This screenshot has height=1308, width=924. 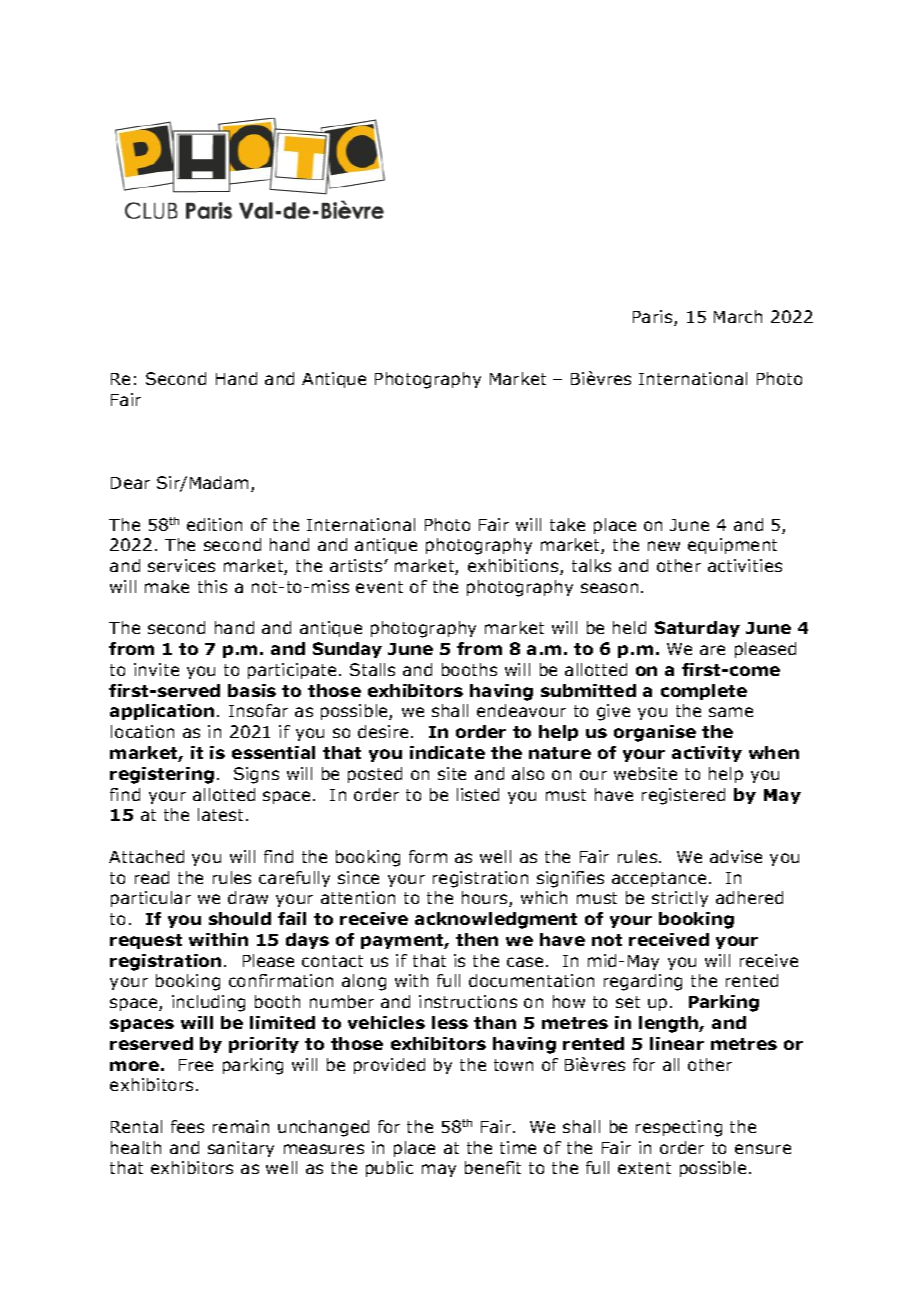 I want to click on form, so click(x=428, y=856).
